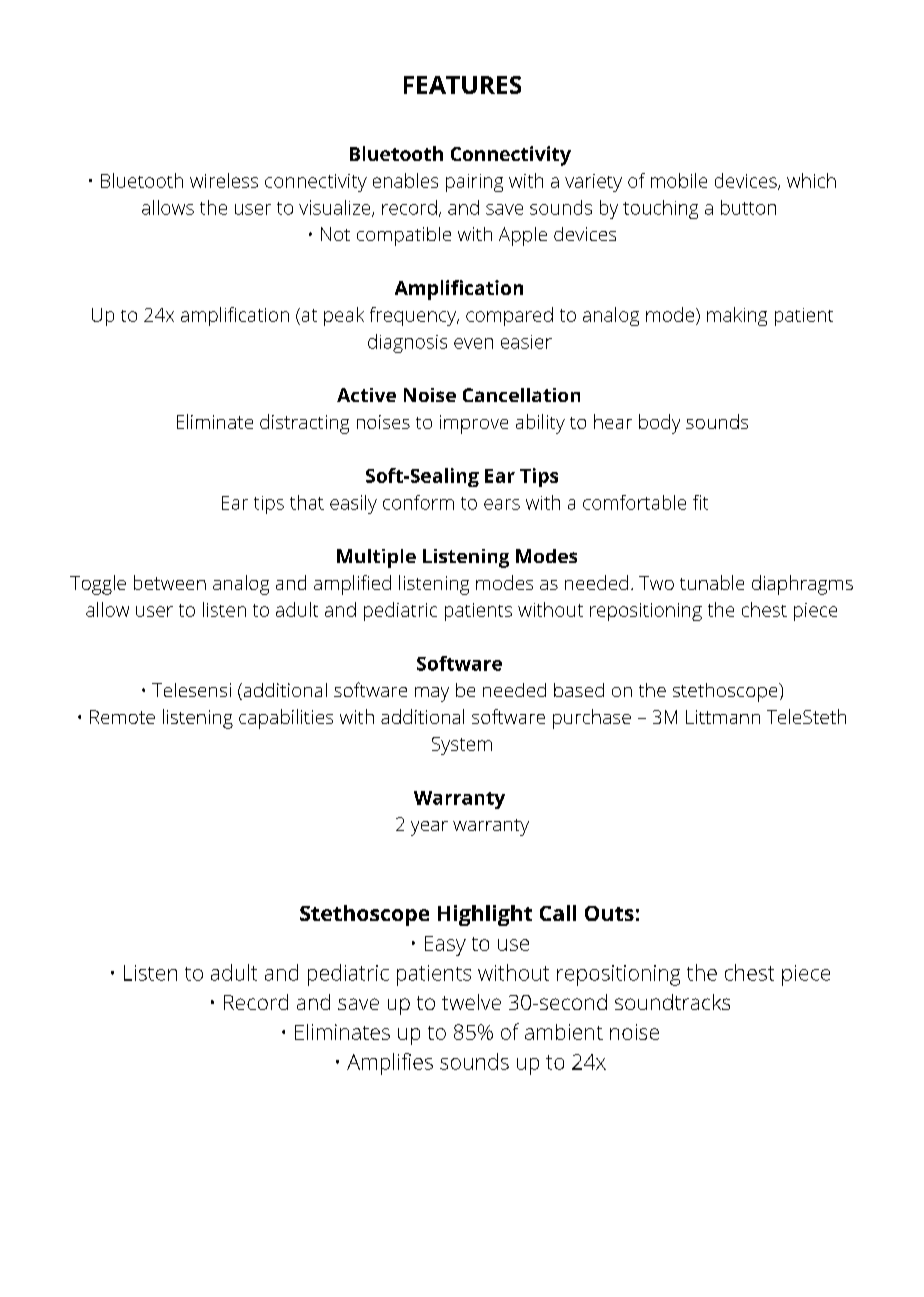  What do you see at coordinates (462, 85) in the page?
I see `FEATURES` at bounding box center [462, 85].
